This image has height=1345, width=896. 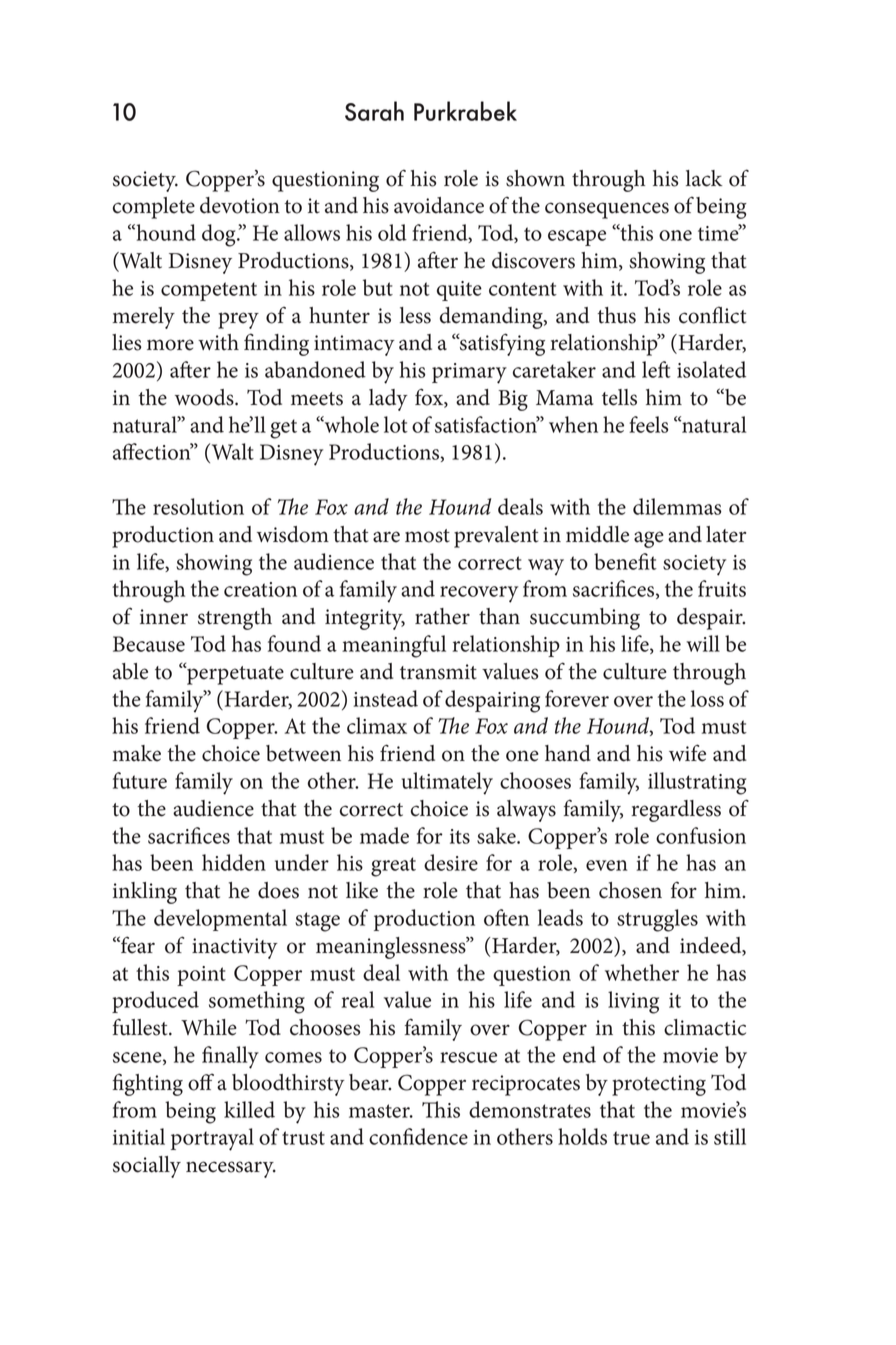 What do you see at coordinates (396, 424) in the image?
I see `lot` at bounding box center [396, 424].
